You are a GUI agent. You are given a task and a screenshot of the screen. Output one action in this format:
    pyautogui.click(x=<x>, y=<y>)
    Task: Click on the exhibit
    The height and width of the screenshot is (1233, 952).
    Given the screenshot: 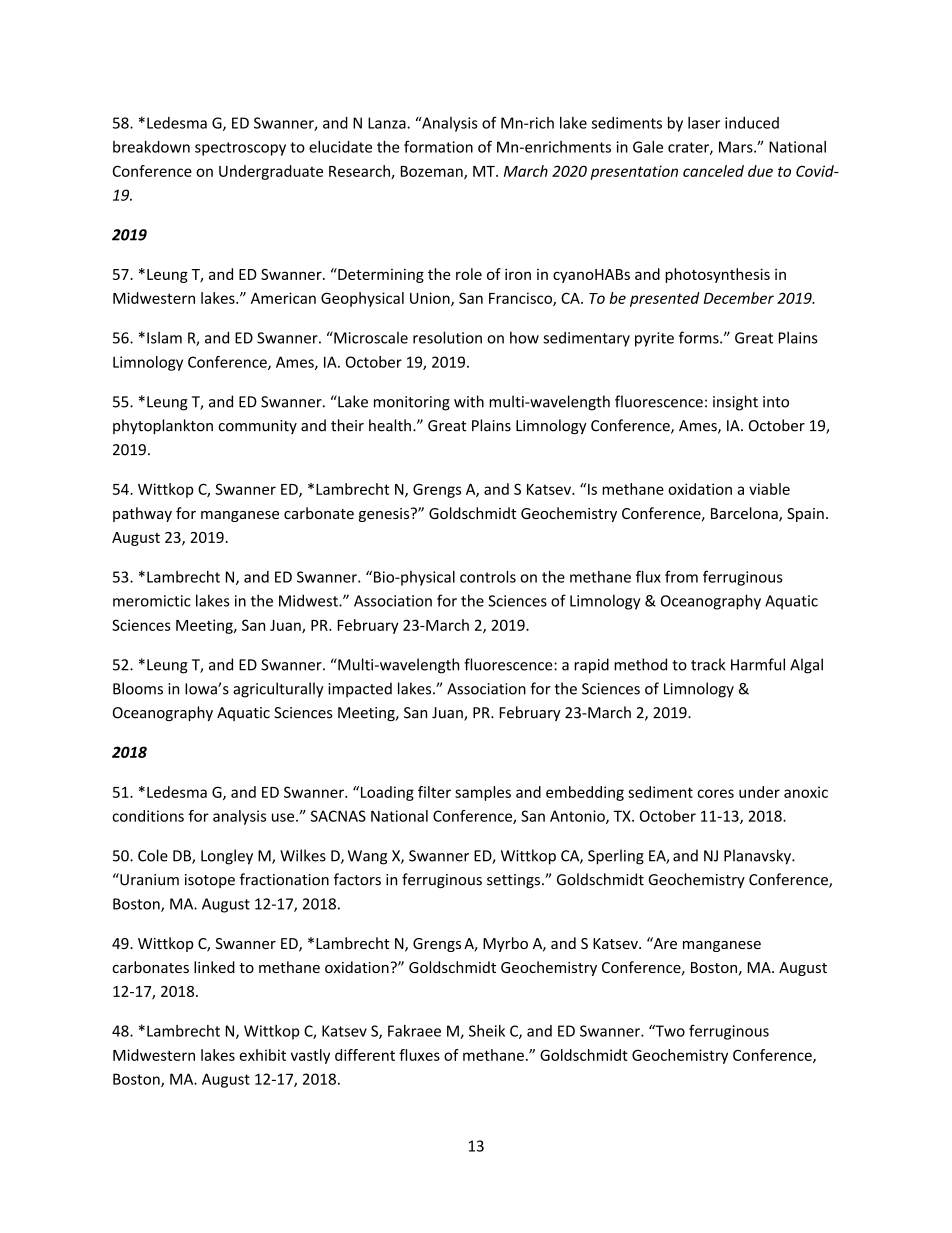 What is the action you would take?
    pyautogui.click(x=262, y=1055)
